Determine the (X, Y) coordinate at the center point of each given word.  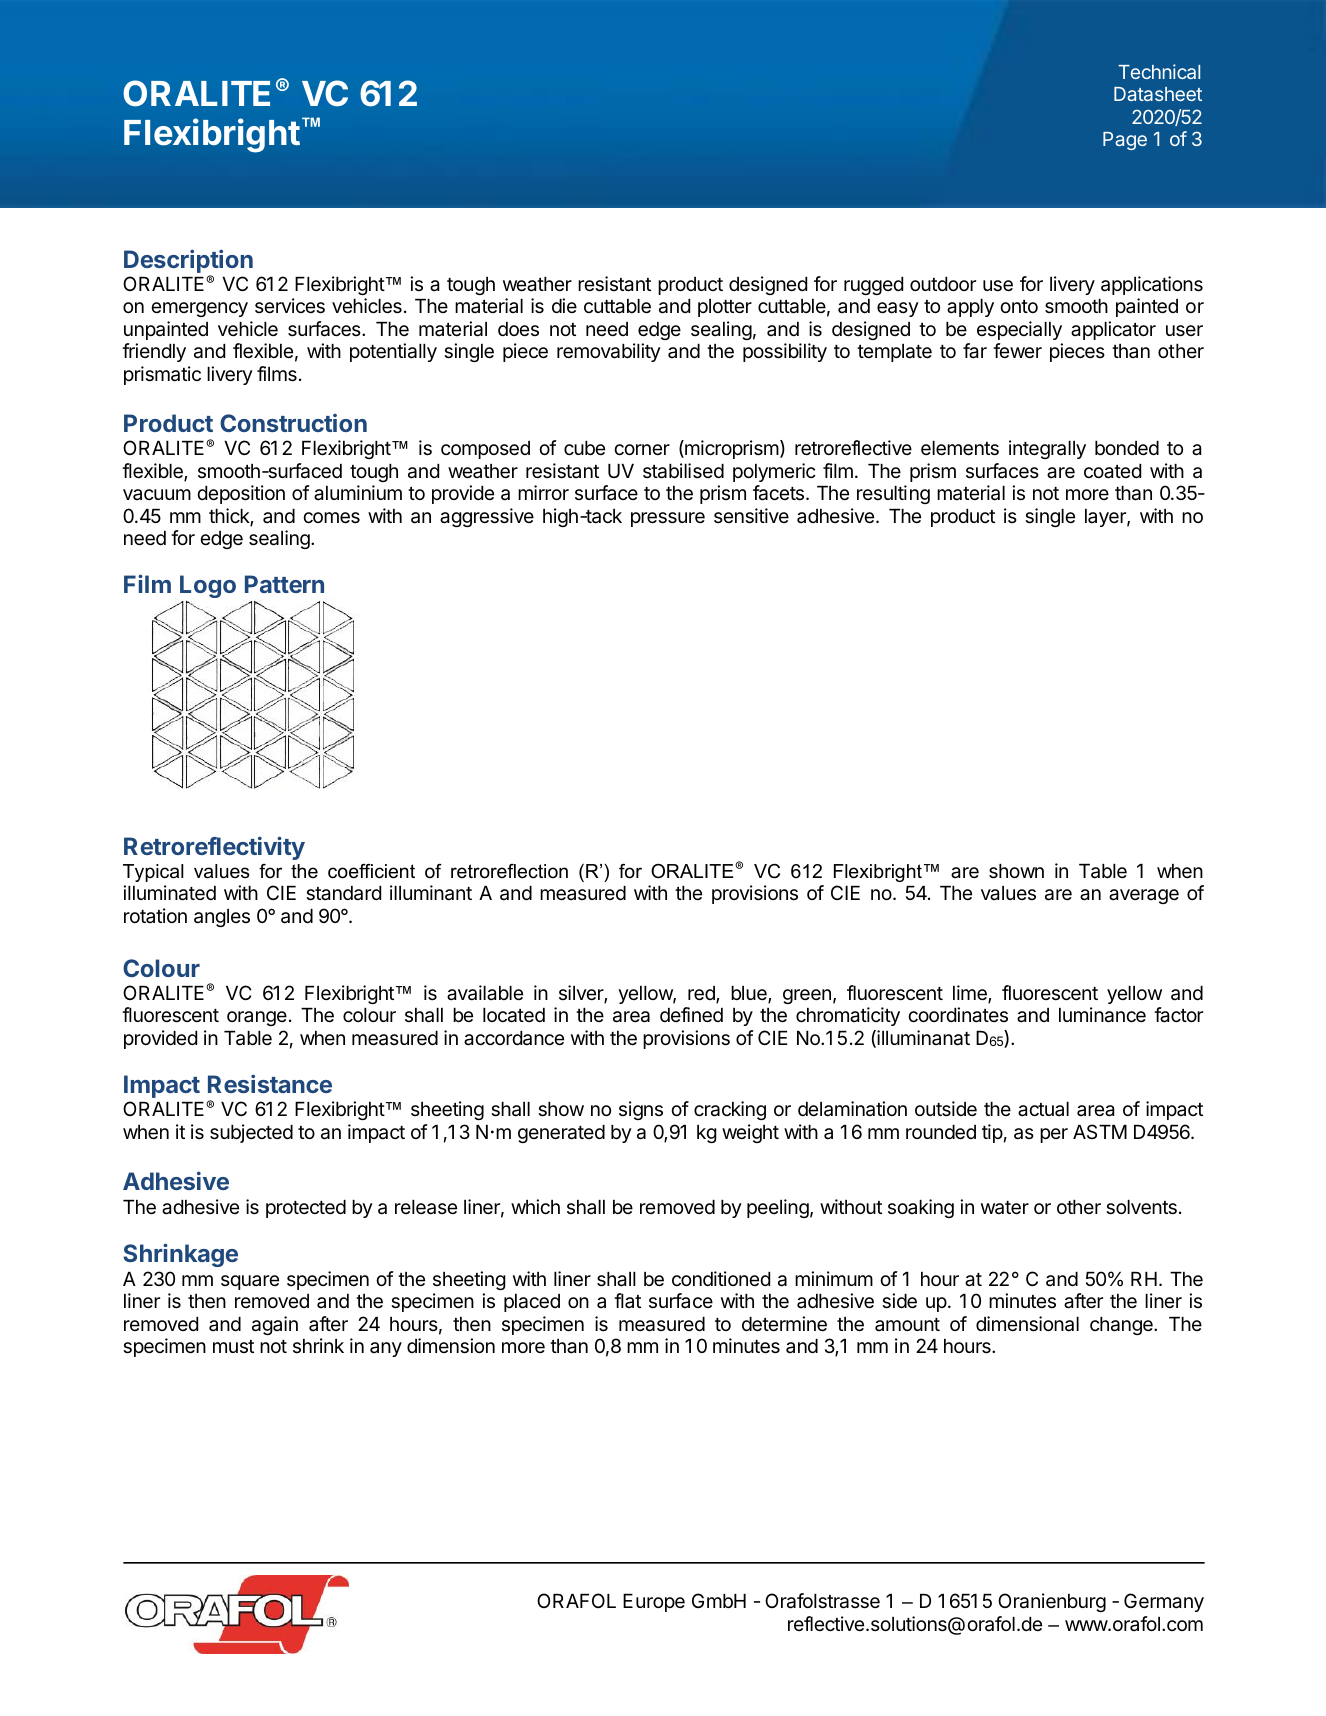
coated (1112, 471)
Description (188, 261)
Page (1125, 141)
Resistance (270, 1083)
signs (641, 1110)
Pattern (284, 584)
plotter (725, 308)
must (233, 1346)
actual (1043, 1109)
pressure (668, 519)
